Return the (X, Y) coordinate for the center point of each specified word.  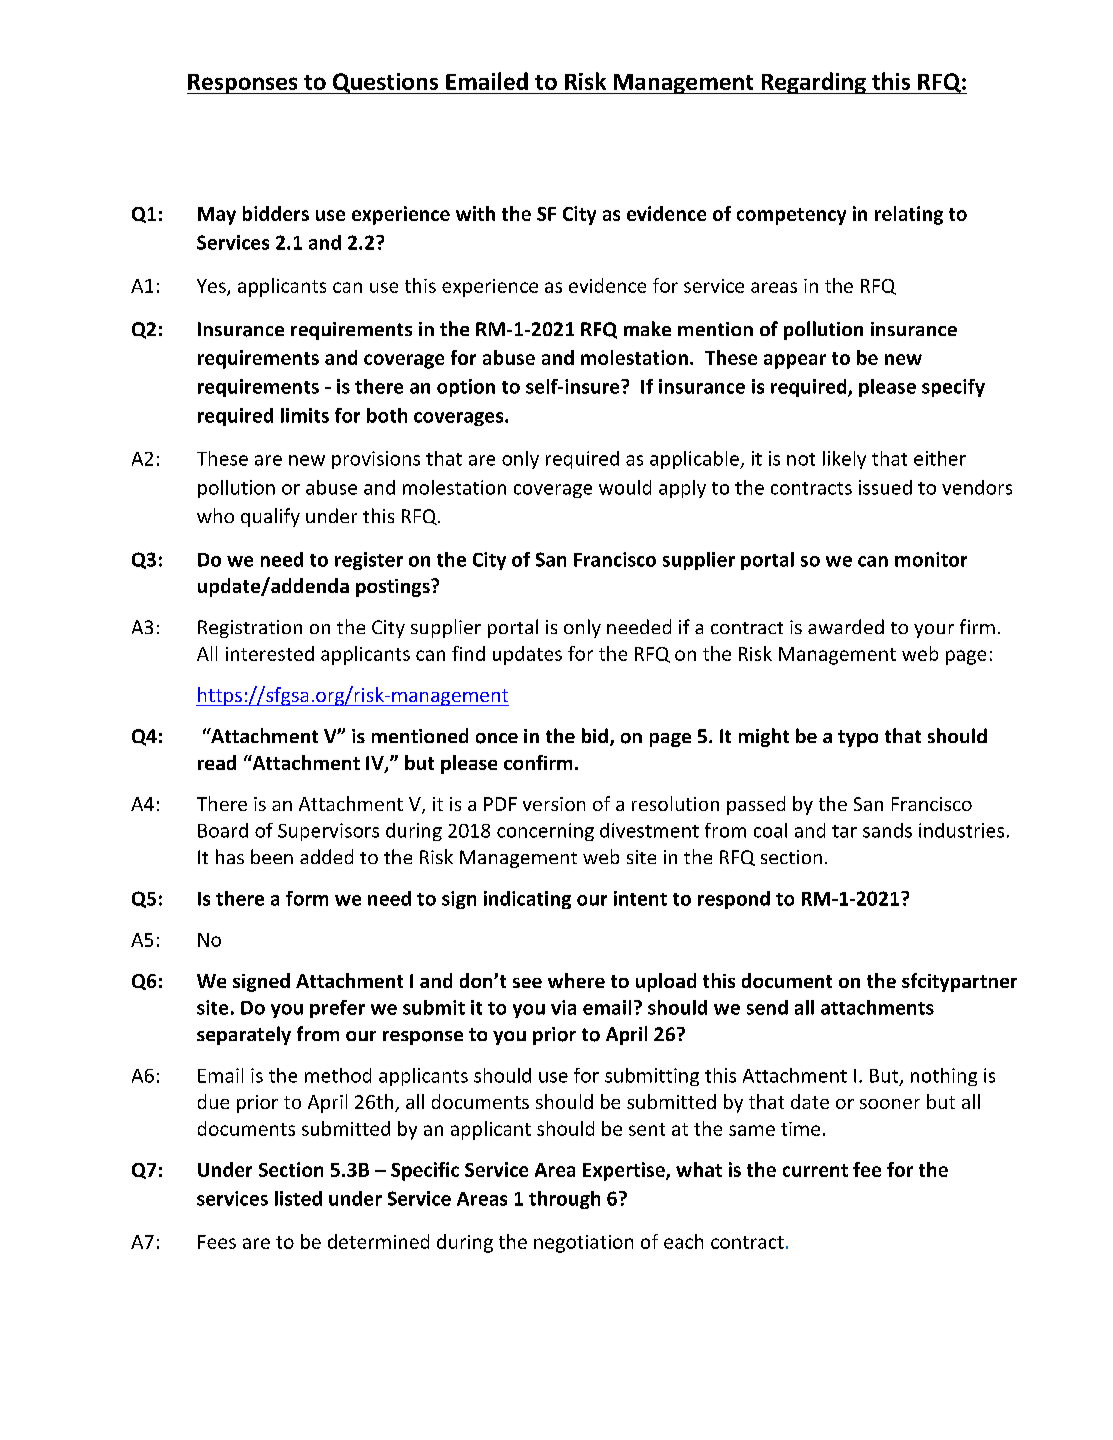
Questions (386, 83)
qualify (270, 517)
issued (885, 487)
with (475, 213)
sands (887, 830)
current (815, 1170)
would (625, 487)
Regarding (813, 83)
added (326, 856)
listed (298, 1198)
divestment (649, 830)
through (564, 1200)
